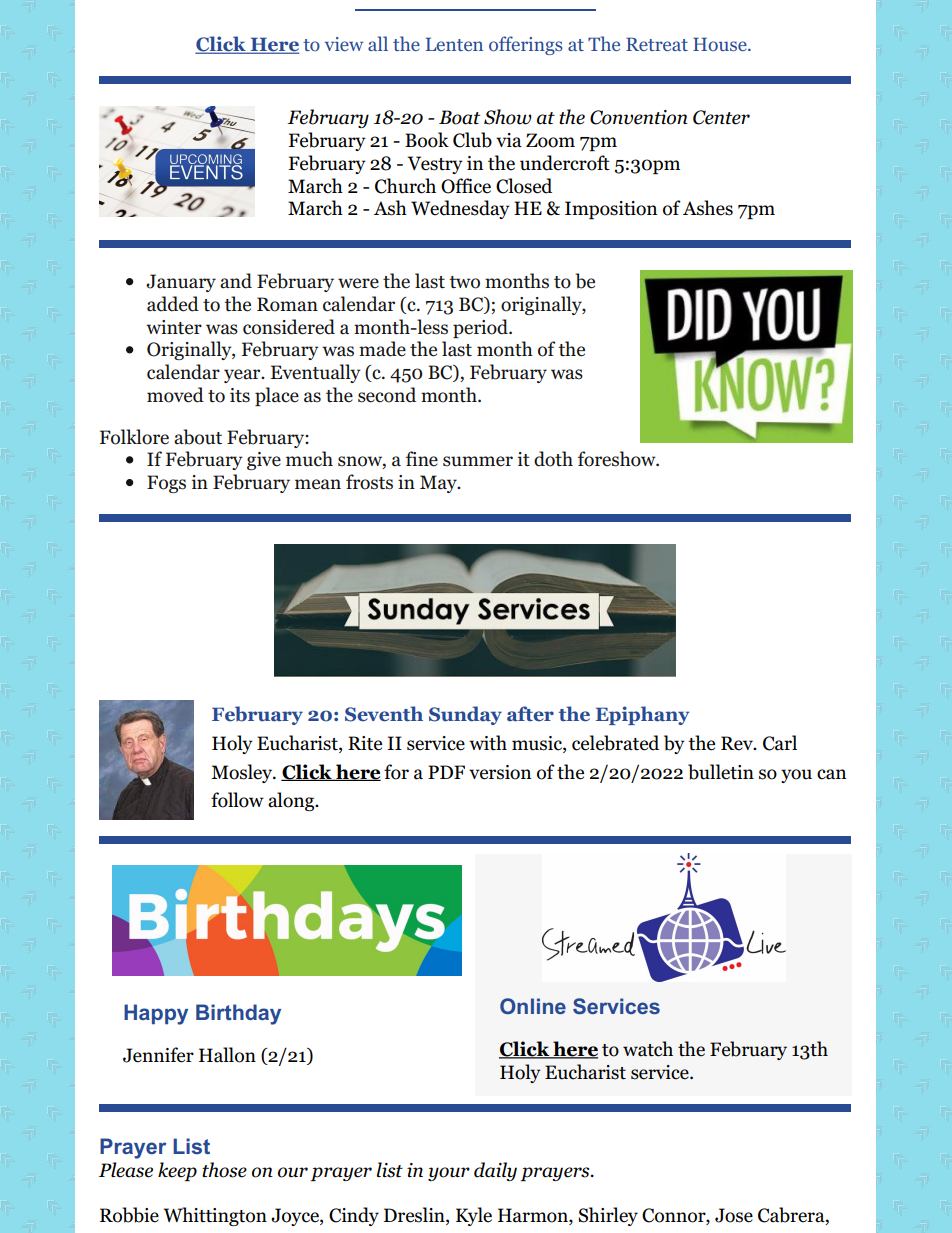  What do you see at coordinates (465, 715) in the image?
I see `Sunday` at bounding box center [465, 715].
